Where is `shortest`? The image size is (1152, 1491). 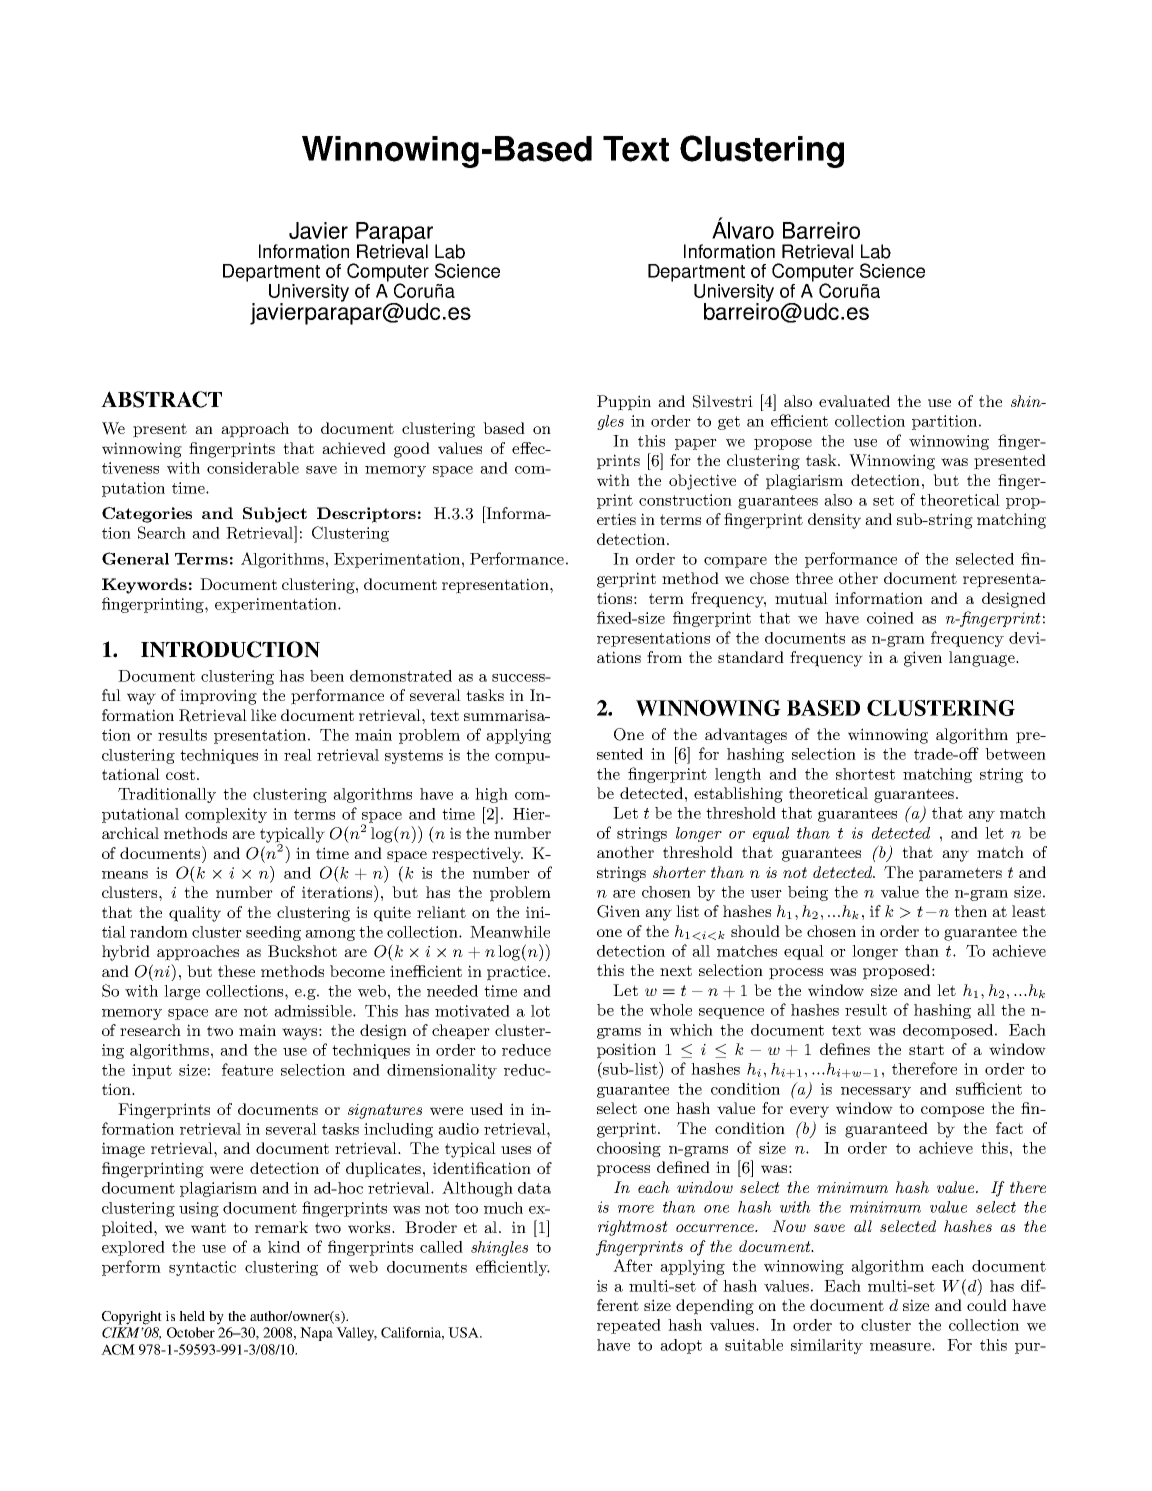
shortest is located at coordinates (865, 774).
